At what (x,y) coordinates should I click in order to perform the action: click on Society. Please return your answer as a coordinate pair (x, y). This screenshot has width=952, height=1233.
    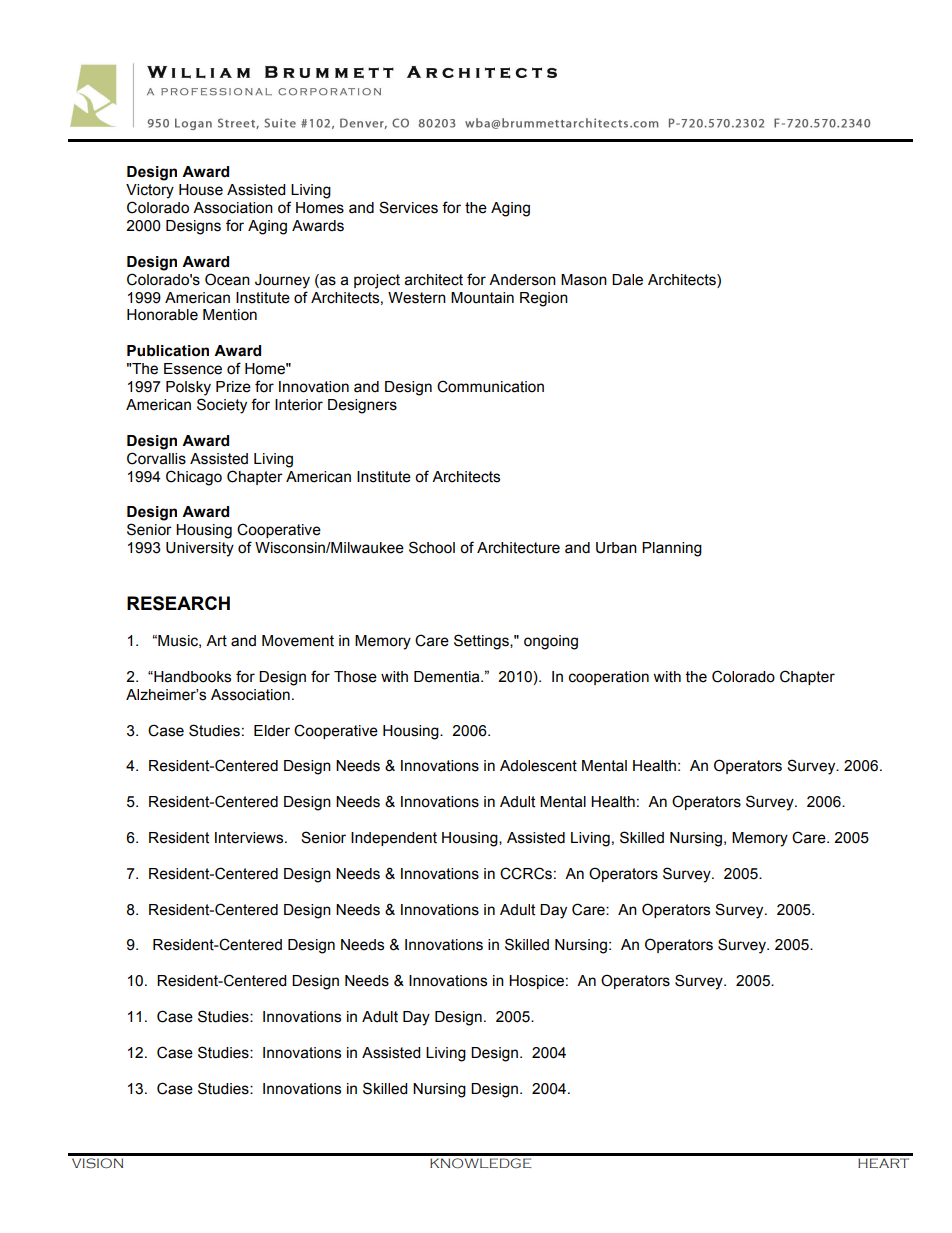
    Looking at the image, I should click on (222, 406).
